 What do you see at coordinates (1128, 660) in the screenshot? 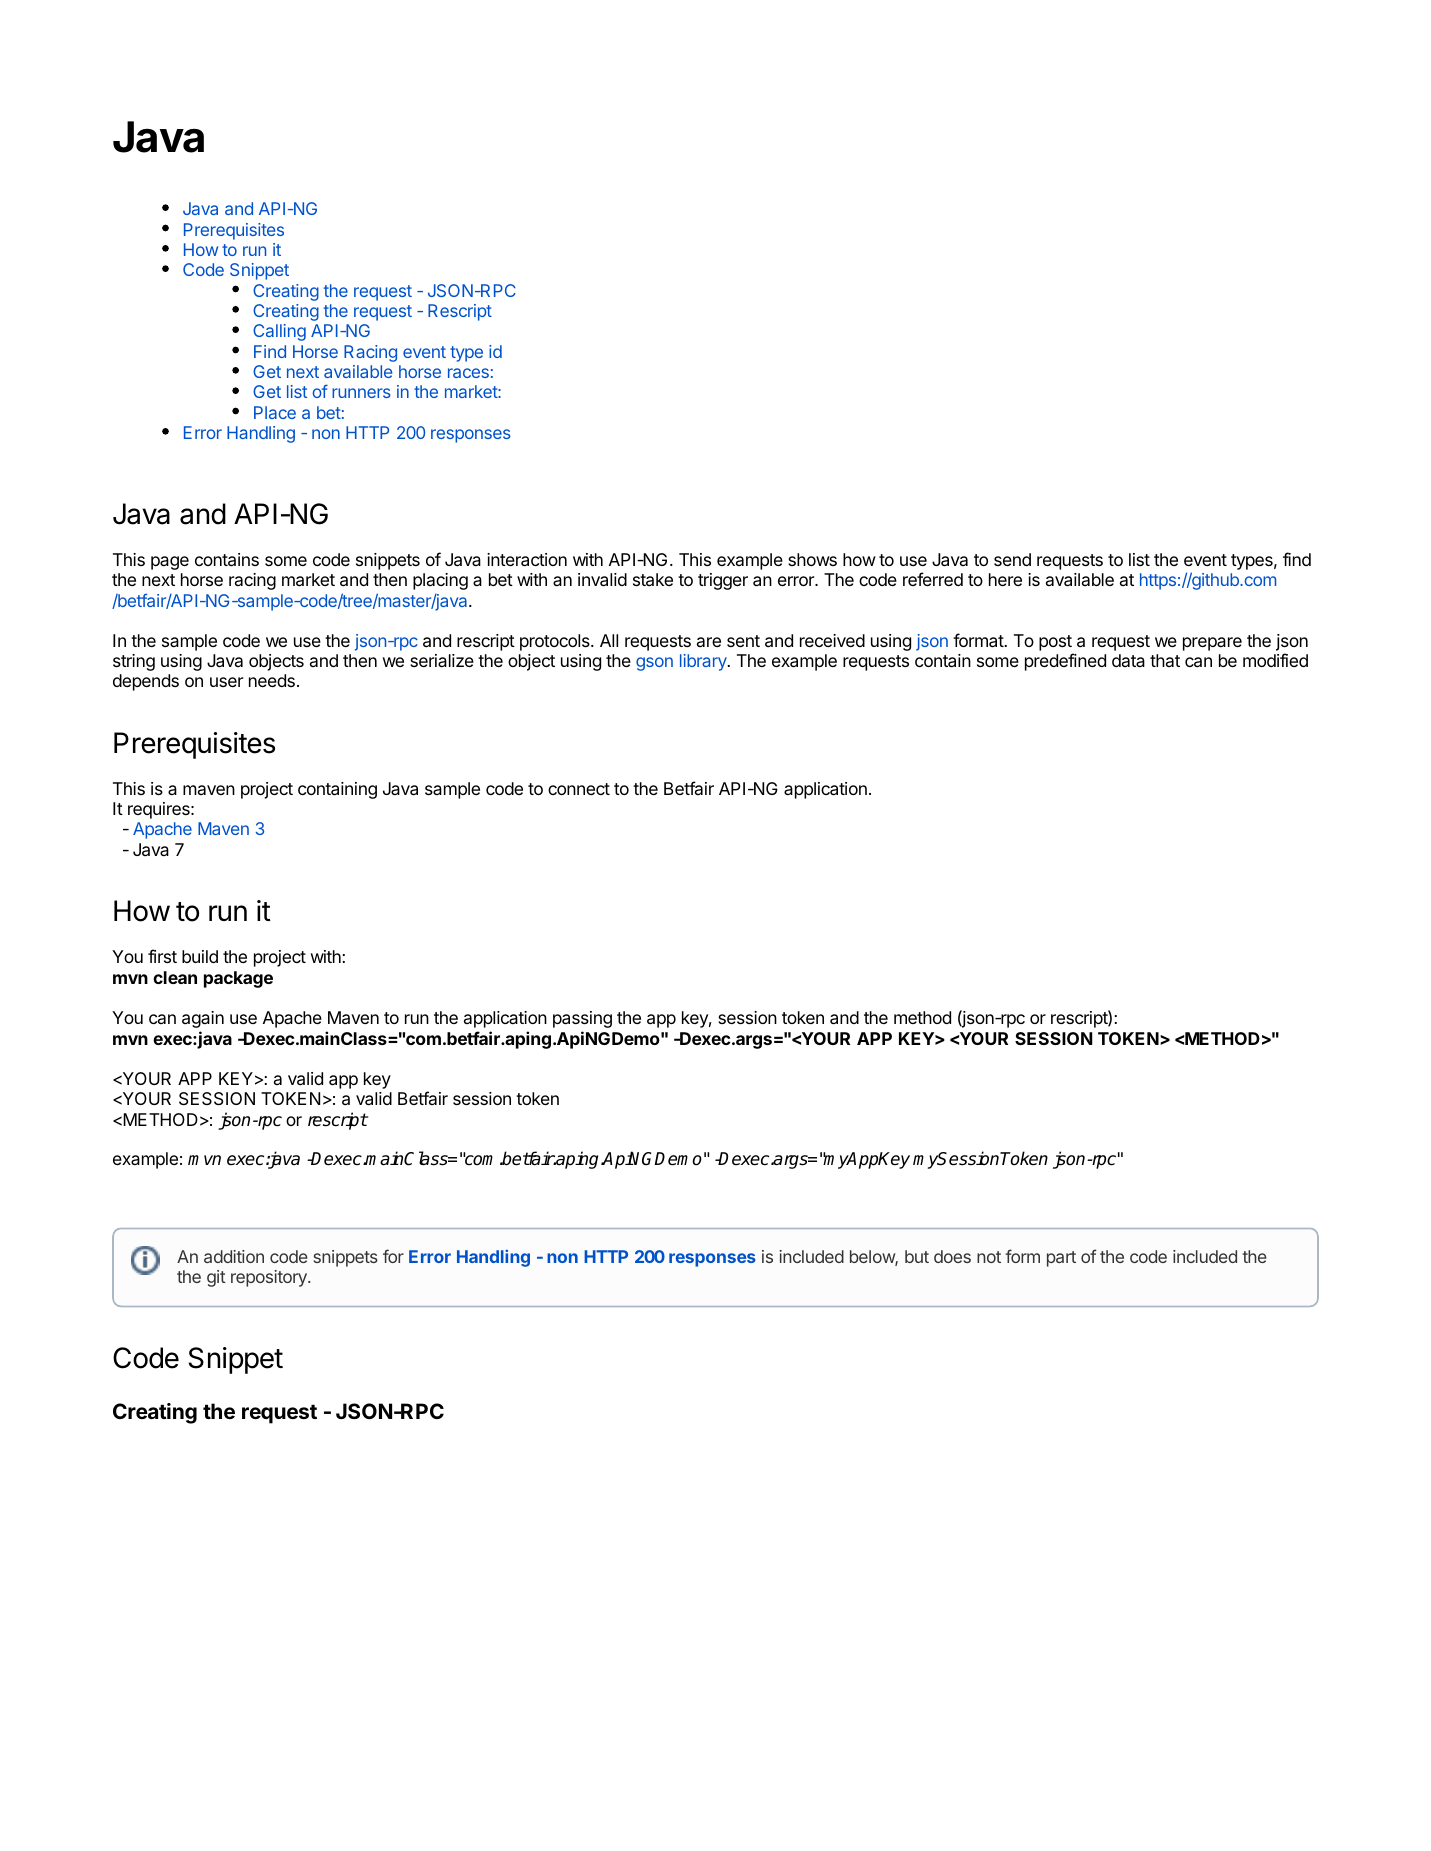
I see `data` at bounding box center [1128, 660].
